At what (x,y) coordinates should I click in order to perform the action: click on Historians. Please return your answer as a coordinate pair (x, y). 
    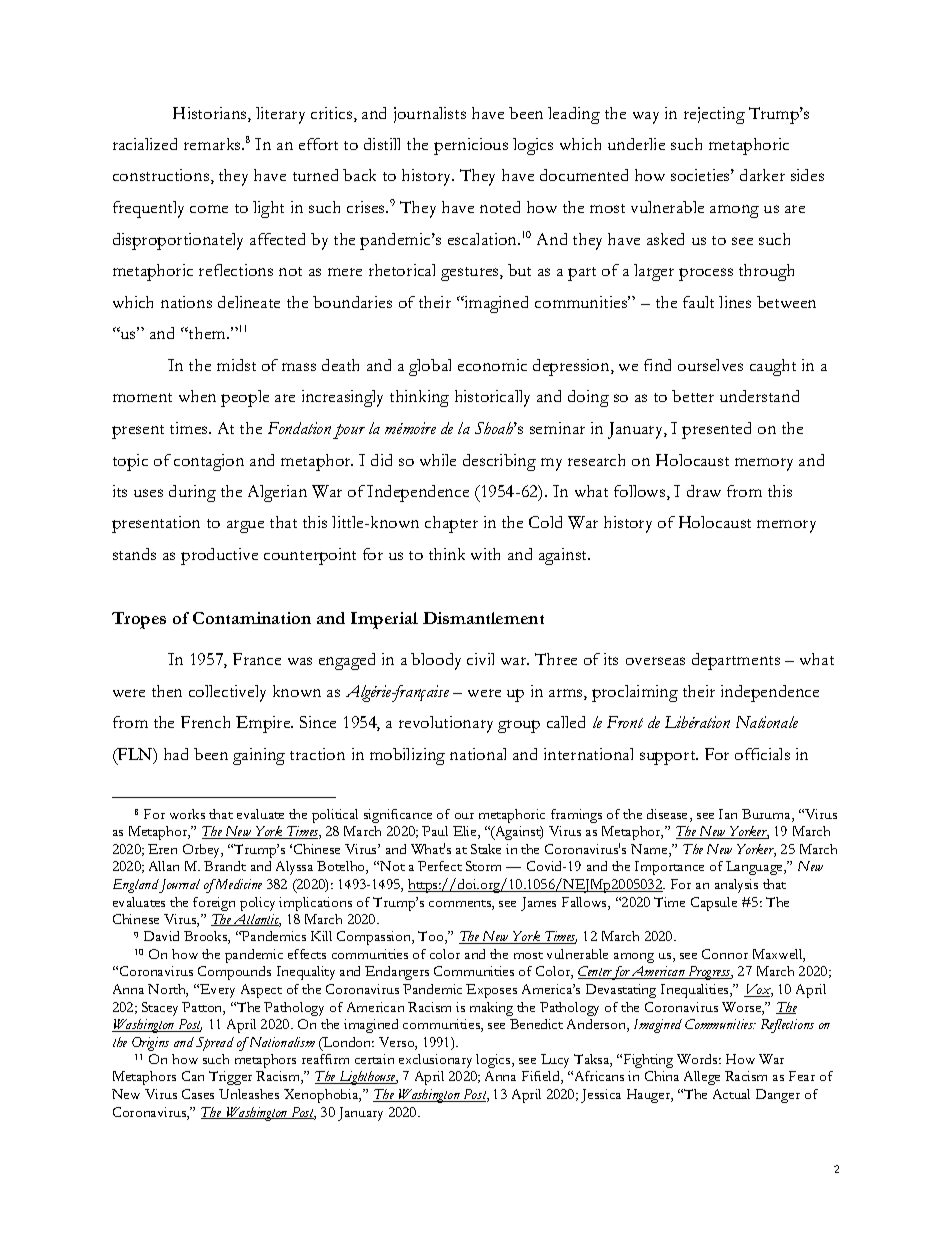
    Looking at the image, I should click on (211, 114).
